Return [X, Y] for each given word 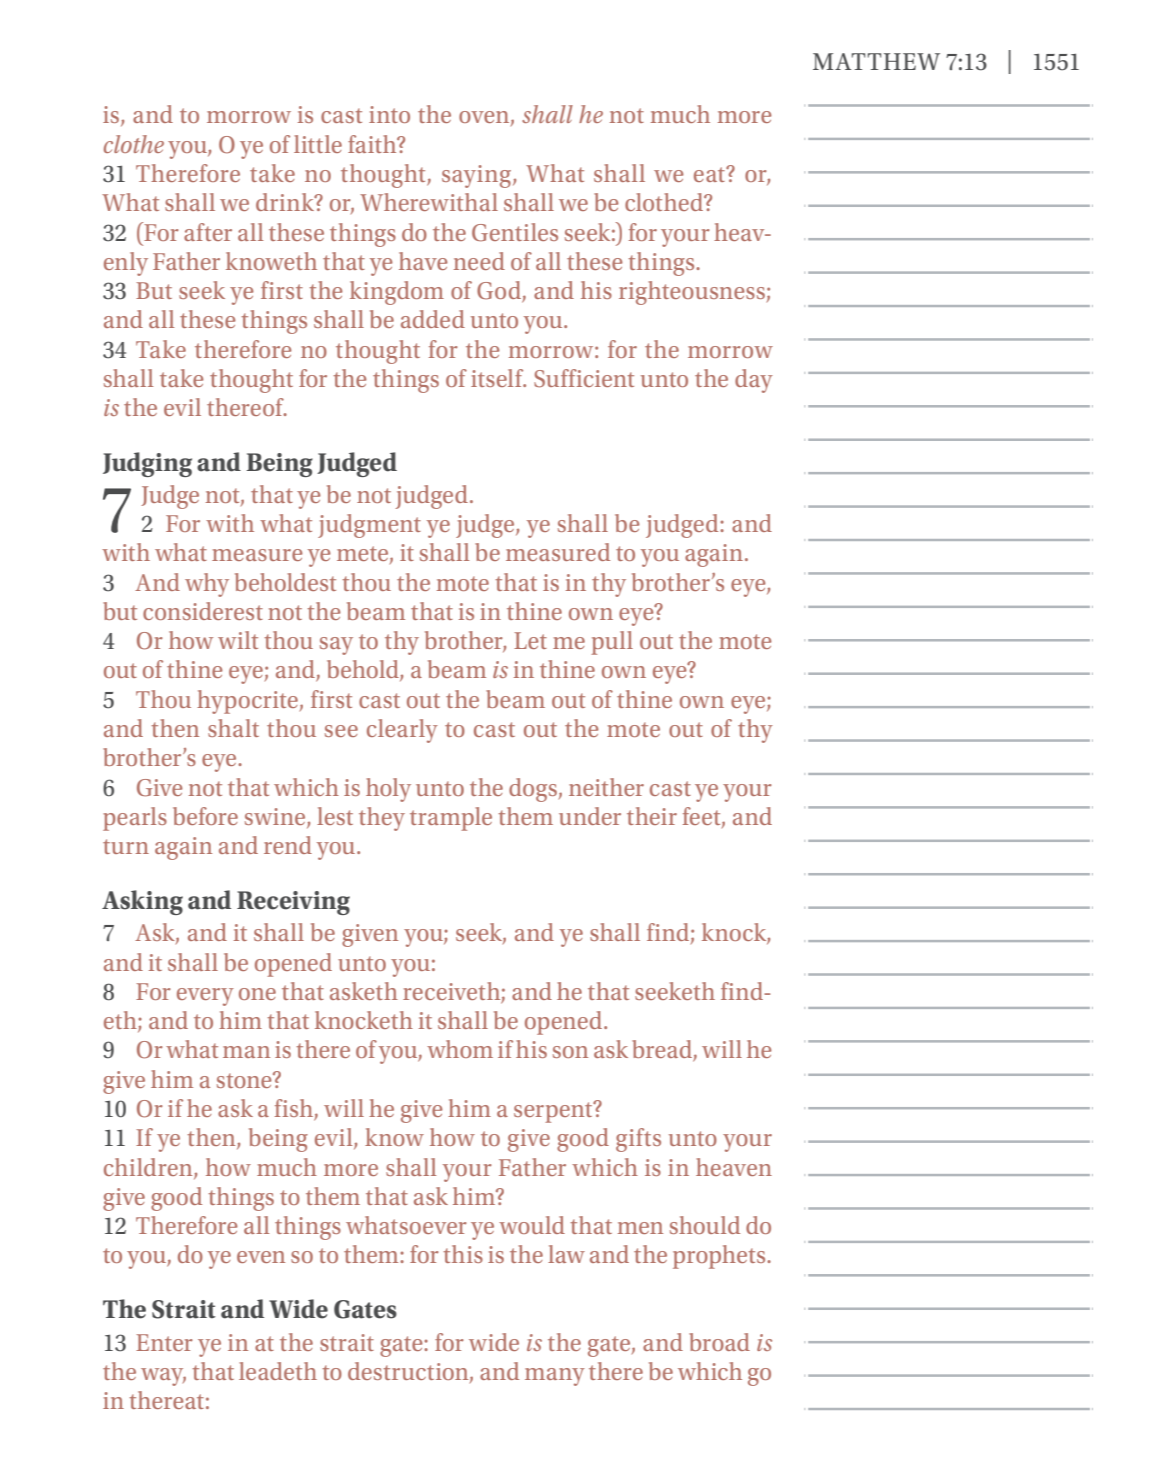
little [318, 144]
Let [530, 640]
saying [478, 176]
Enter [164, 1342]
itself [498, 378]
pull [612, 643]
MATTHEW [876, 61]
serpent [554, 1112]
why [207, 585]
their [652, 816]
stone [245, 1080]
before [205, 816]
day [754, 381]
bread [663, 1050]
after [208, 232]
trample [451, 819]
